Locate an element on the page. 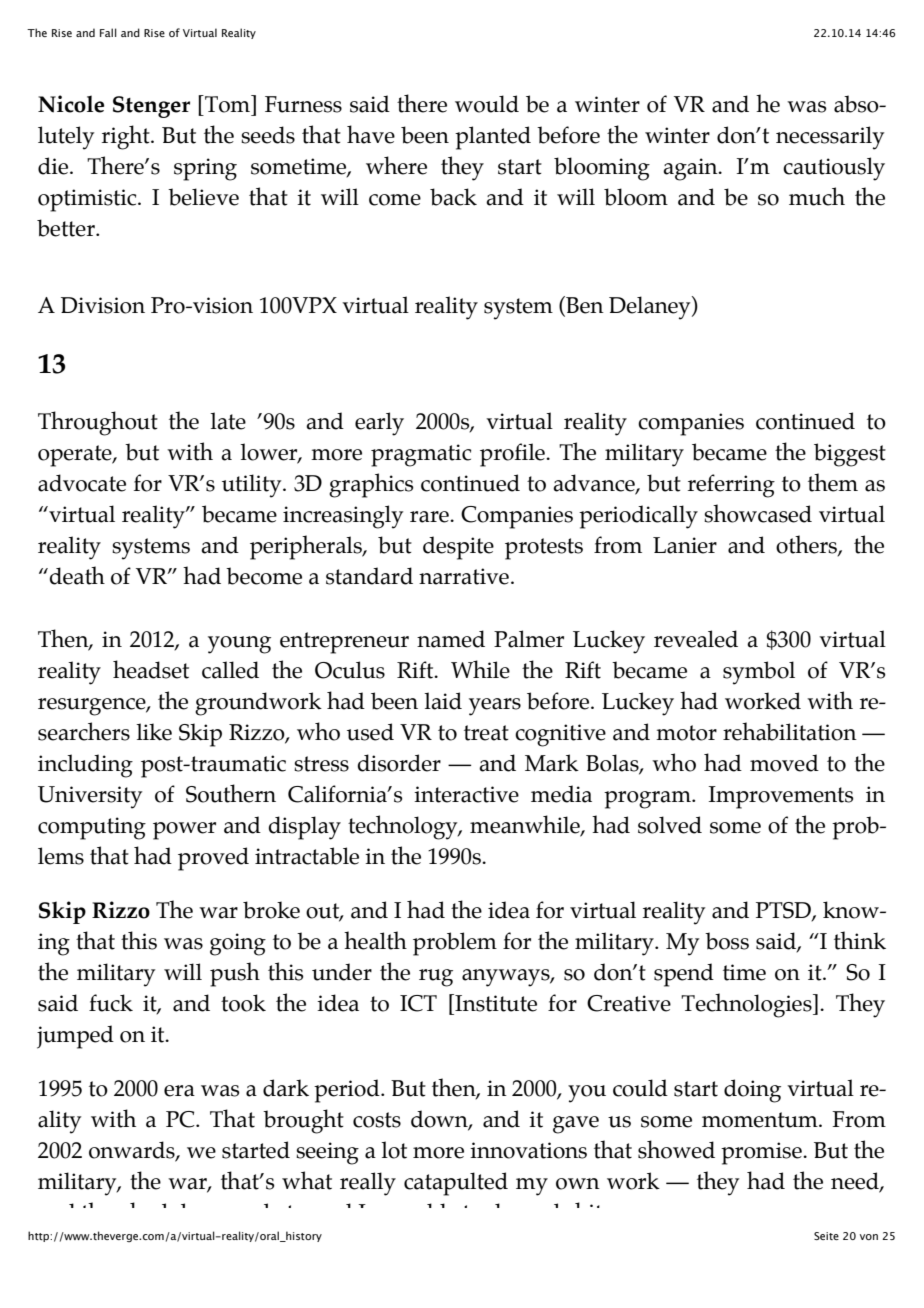 The height and width of the document is (1308, 924). what is located at coordinates (307, 1180).
